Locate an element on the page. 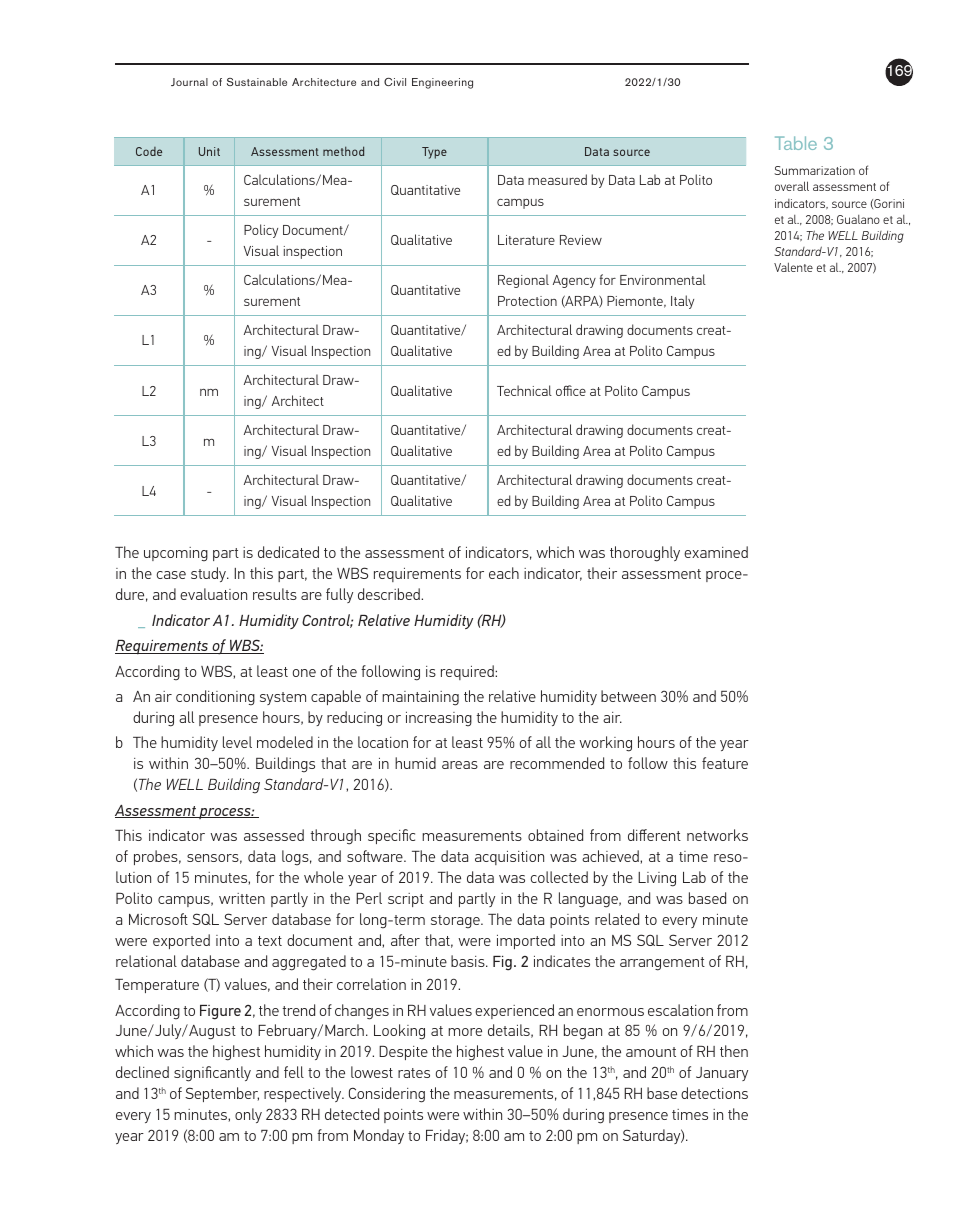  examined is located at coordinates (716, 552).
